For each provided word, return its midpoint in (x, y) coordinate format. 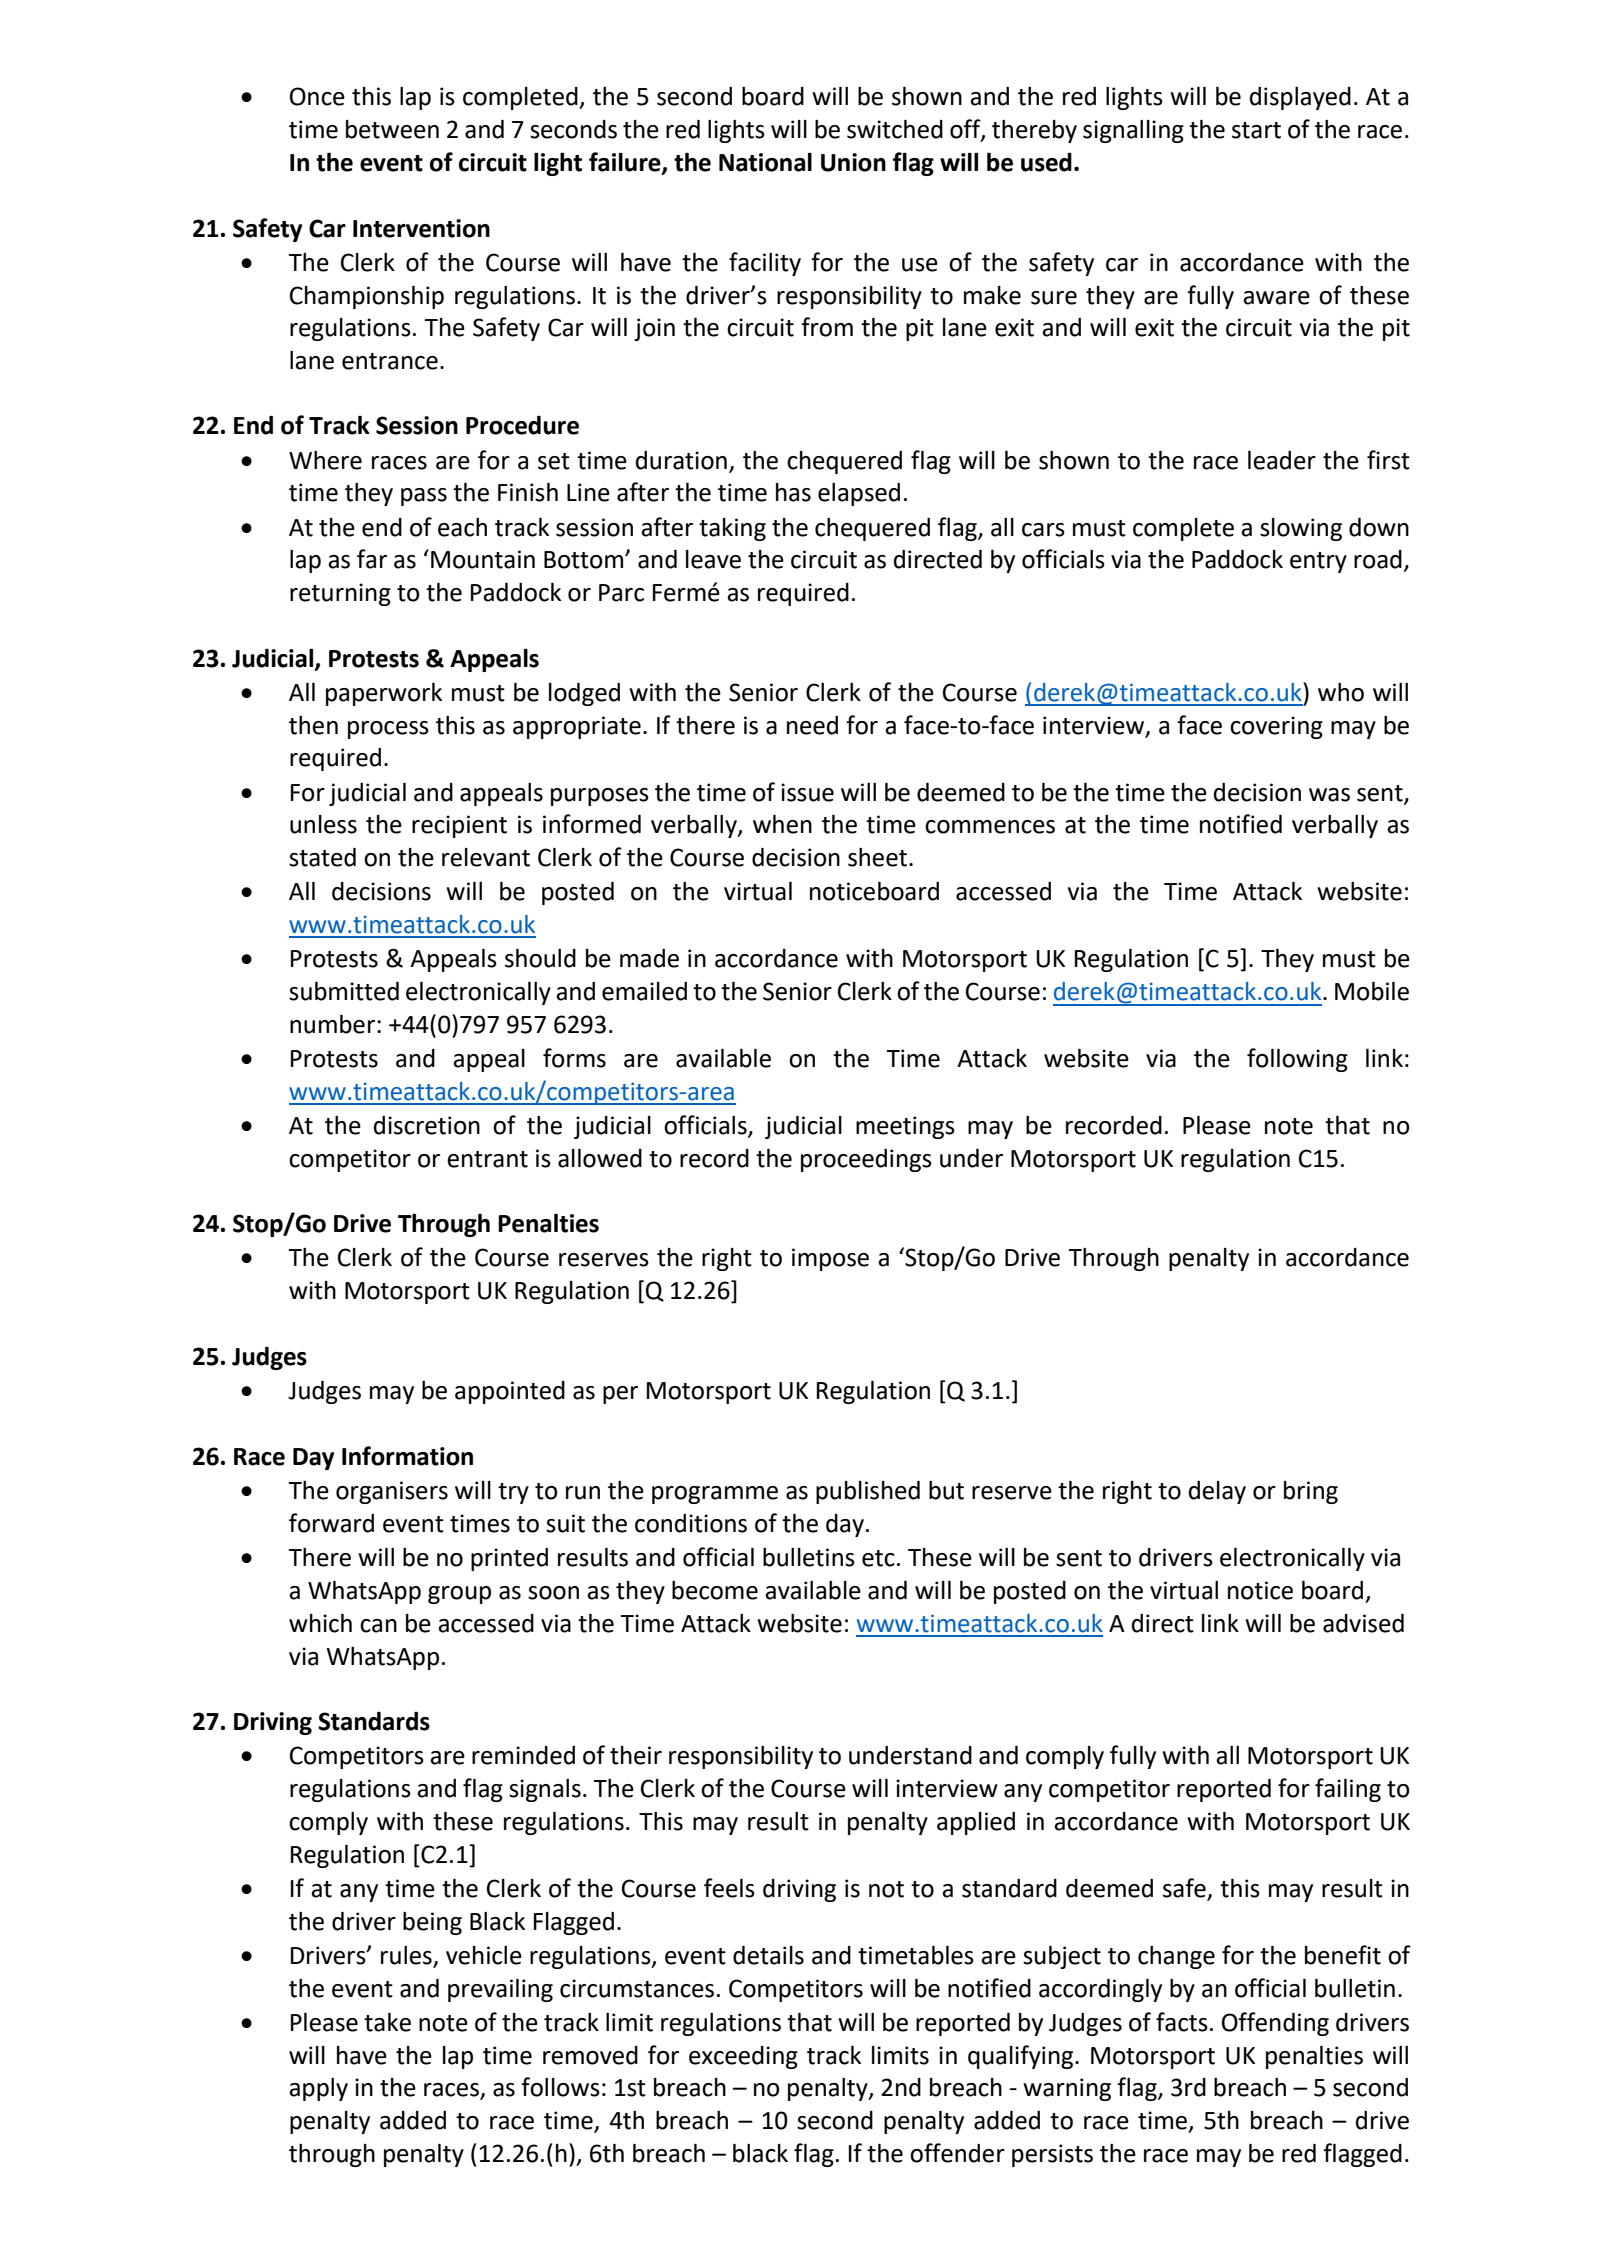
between (392, 129)
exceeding (743, 2057)
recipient (459, 826)
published (868, 1492)
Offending (1275, 2024)
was (1329, 795)
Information (407, 1456)
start (1256, 130)
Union (853, 162)
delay (1217, 1492)
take (387, 2022)
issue (807, 792)
